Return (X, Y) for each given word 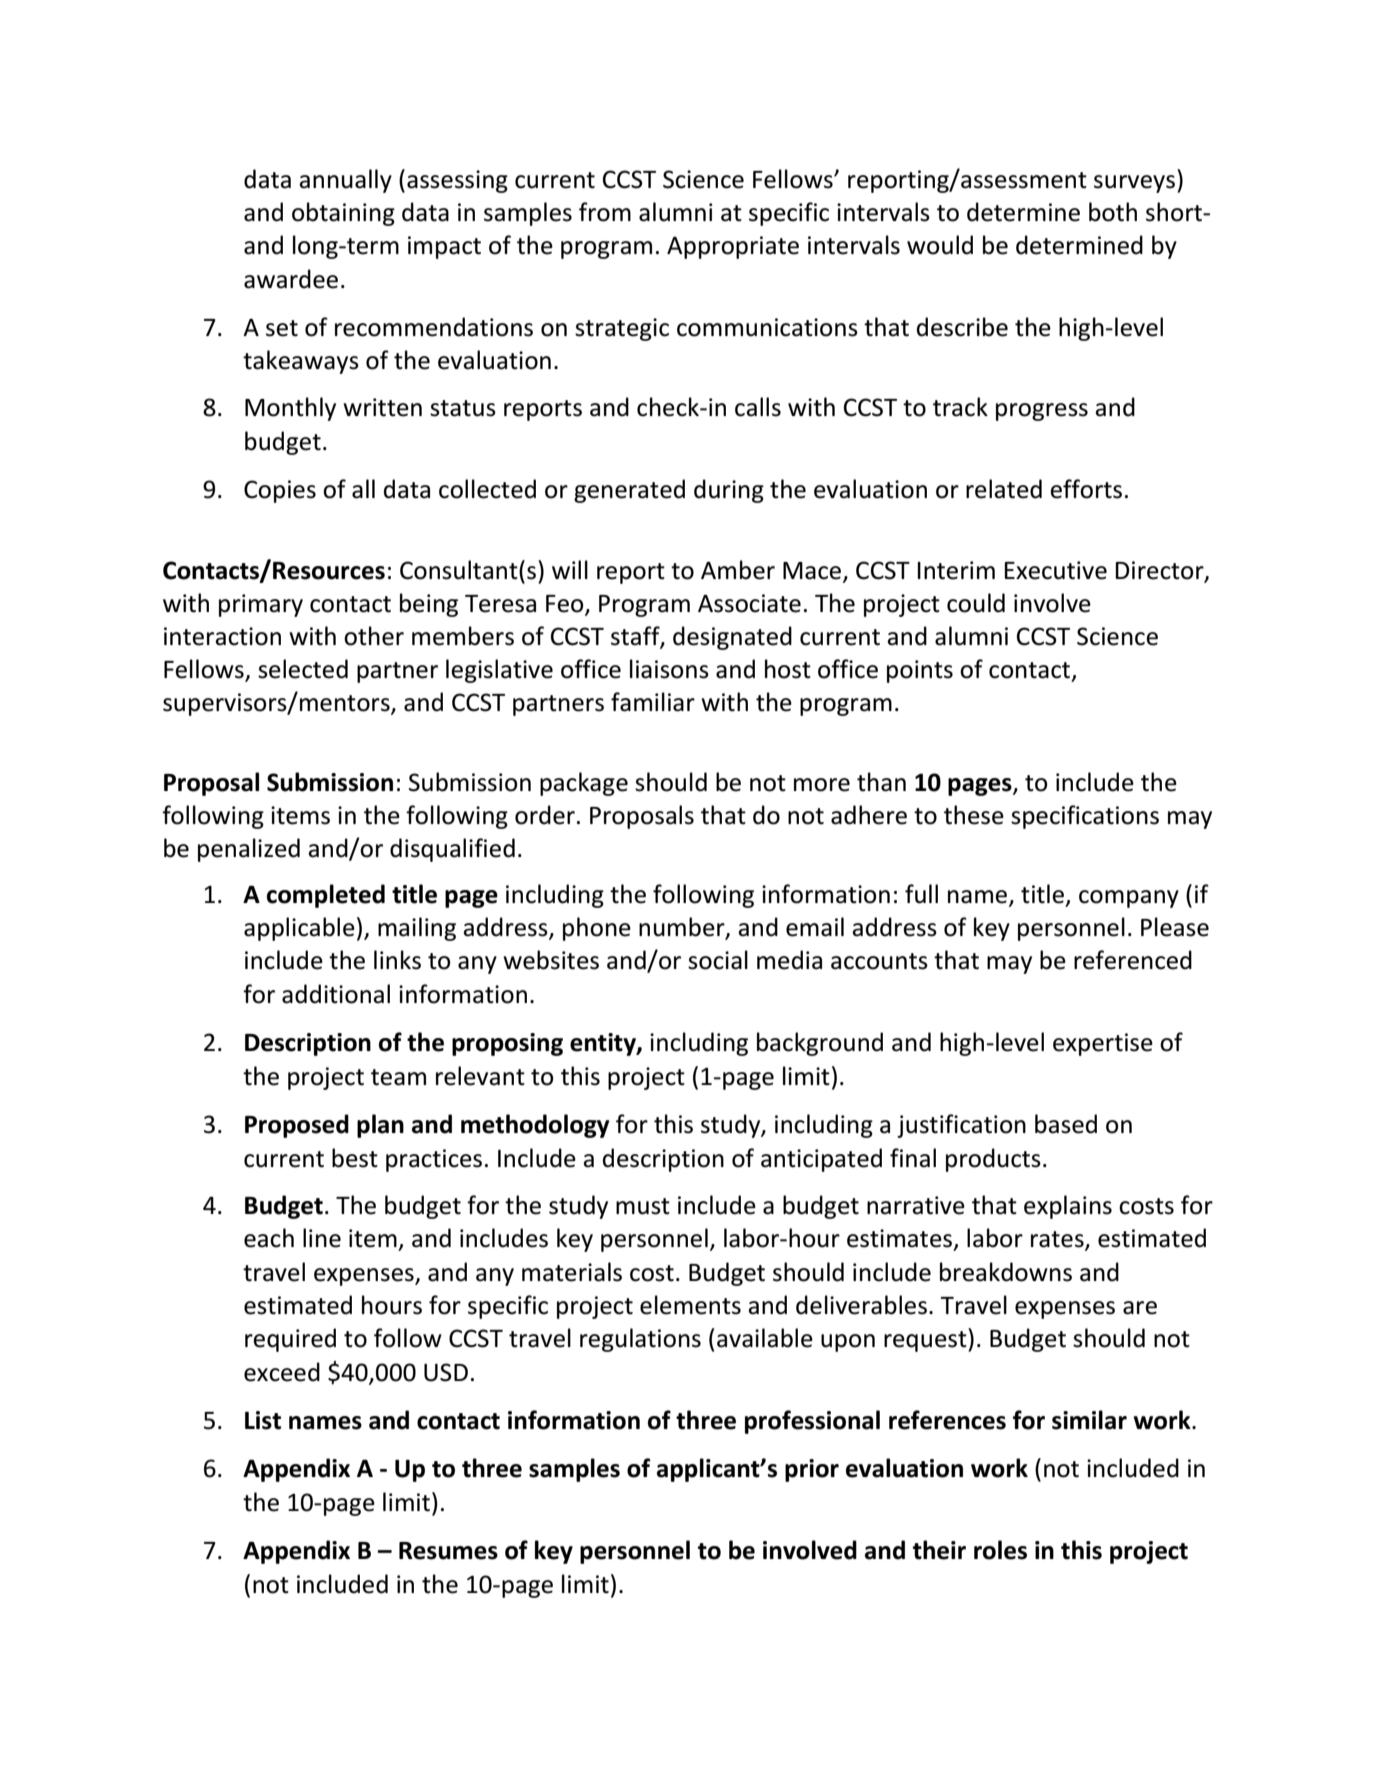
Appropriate (733, 247)
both (1113, 212)
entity (604, 1044)
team (398, 1077)
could (976, 603)
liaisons (669, 669)
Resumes (448, 1551)
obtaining (343, 214)
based (1066, 1124)
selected (303, 669)
